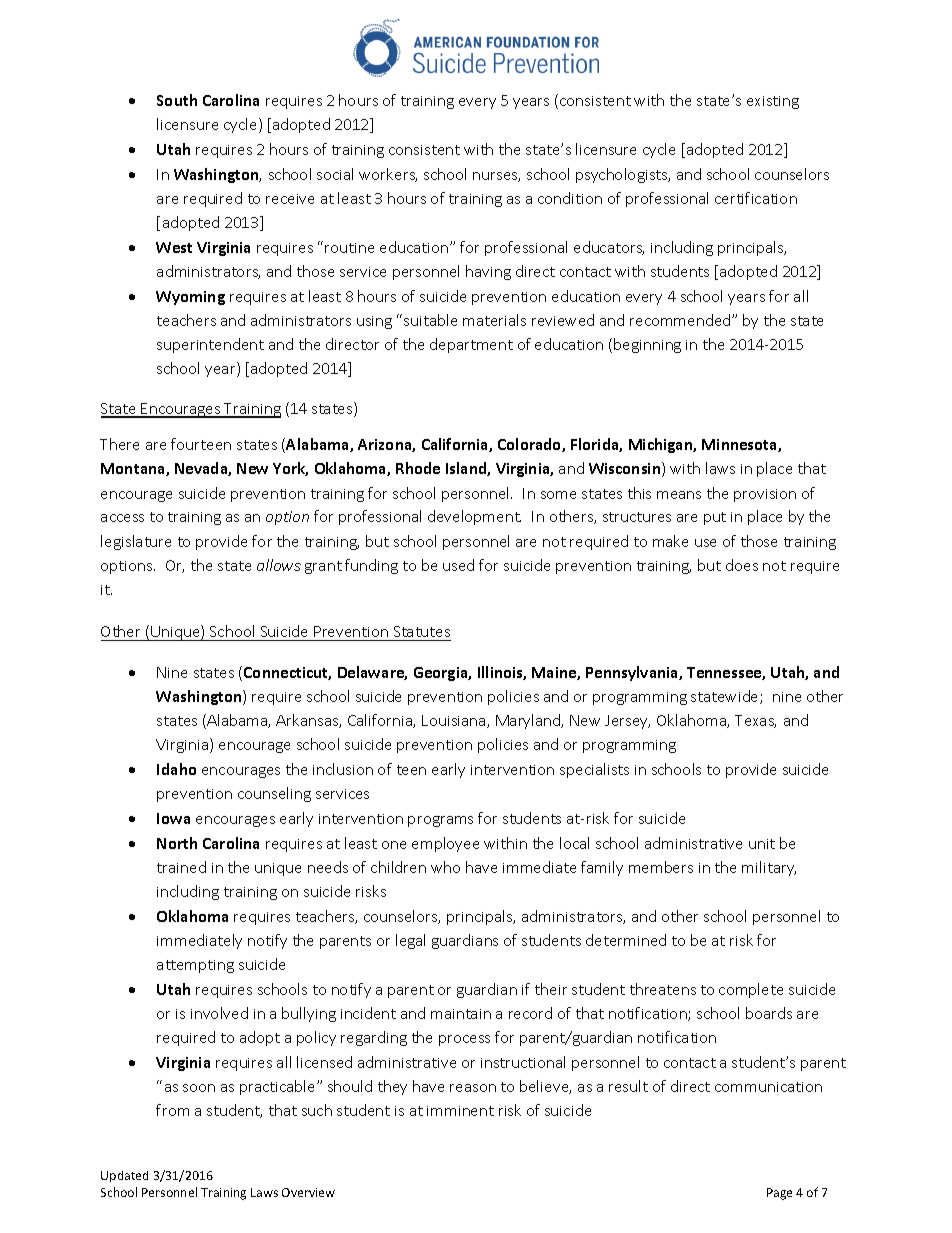  Describe the element at coordinates (181, 867) in the screenshot. I see `trained` at that location.
